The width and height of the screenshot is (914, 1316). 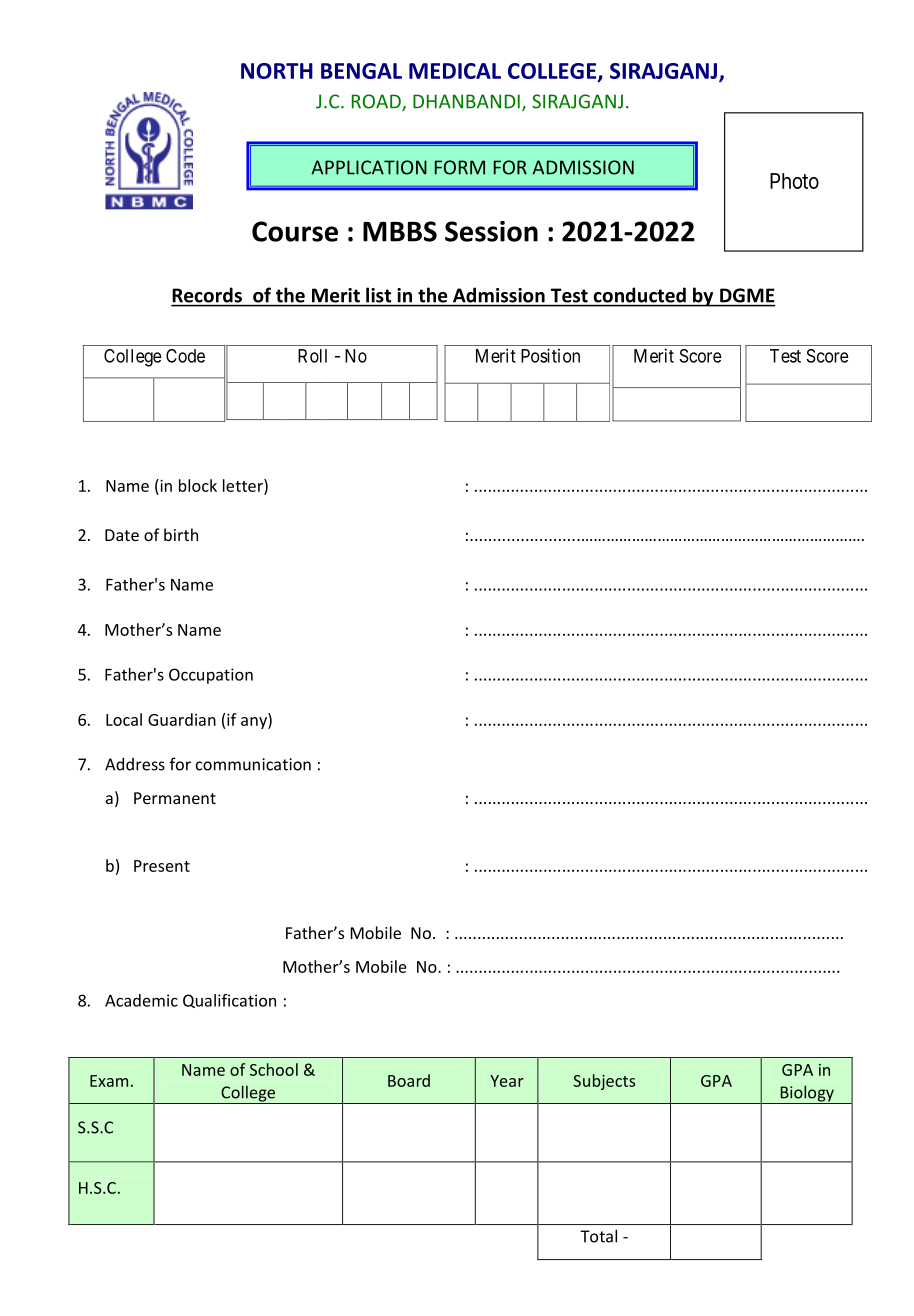 What do you see at coordinates (277, 71) in the screenshot?
I see `NORTH` at bounding box center [277, 71].
